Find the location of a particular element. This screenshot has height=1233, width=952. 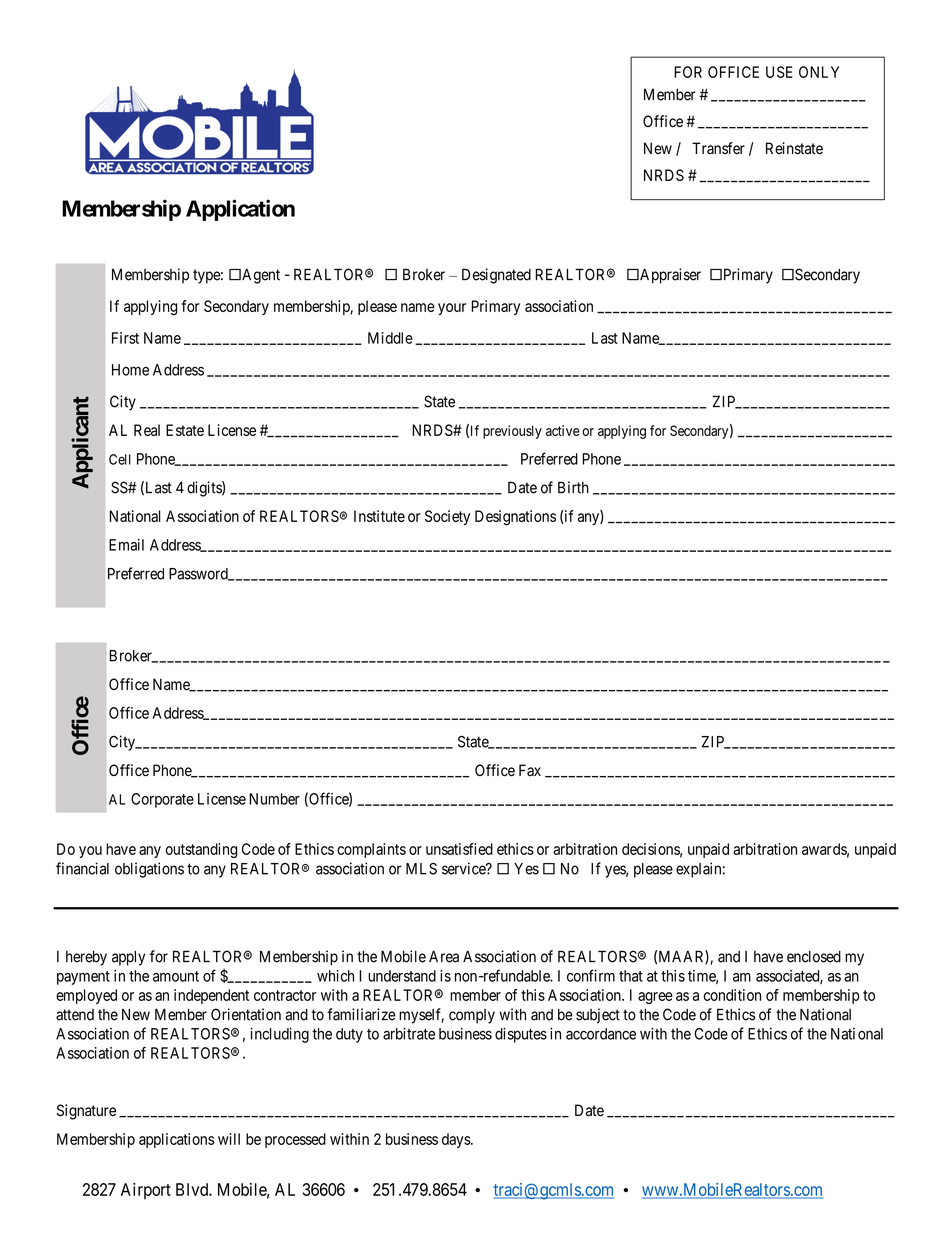

Transfer is located at coordinates (718, 148).
